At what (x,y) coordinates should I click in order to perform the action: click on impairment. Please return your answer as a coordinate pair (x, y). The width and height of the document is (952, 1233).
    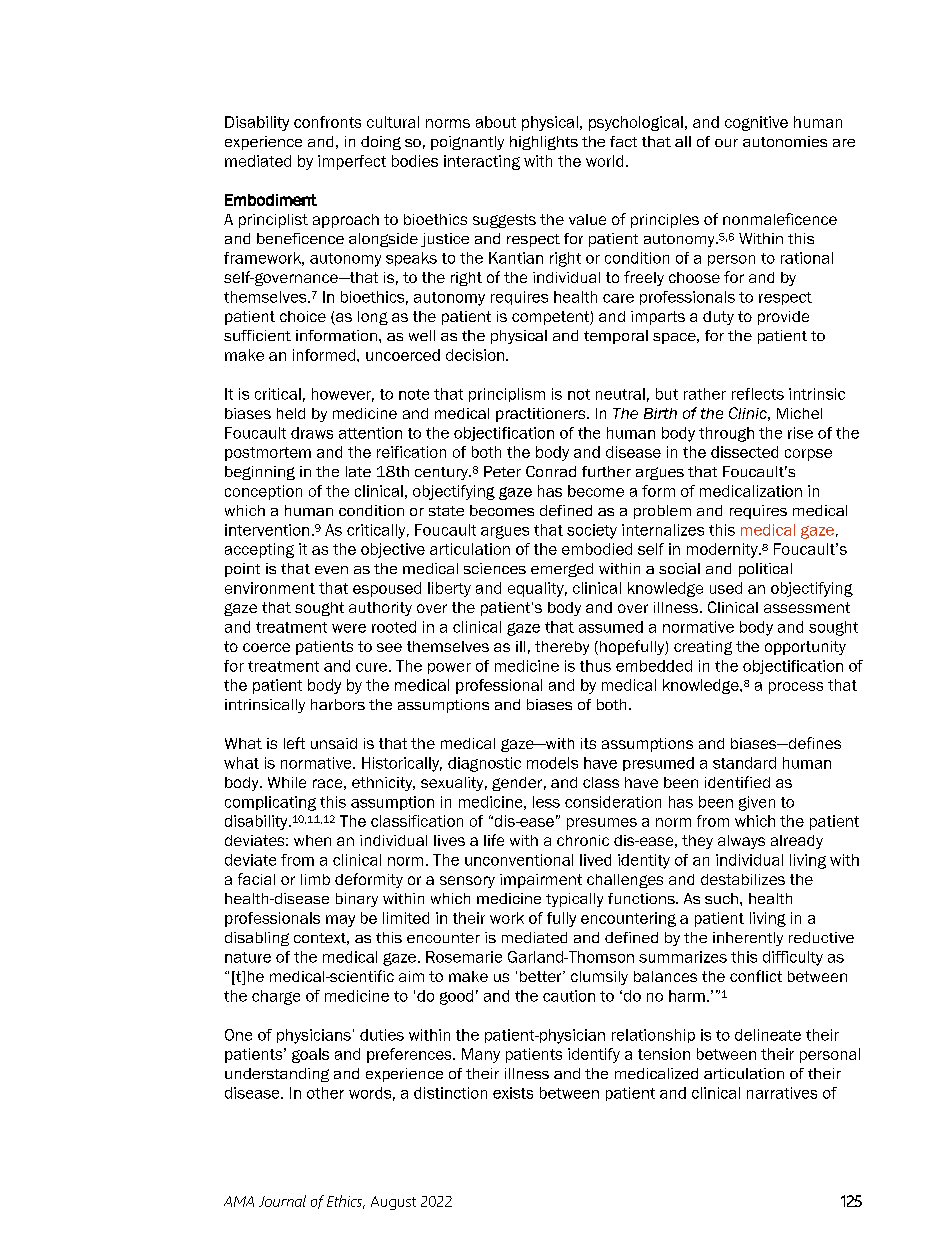
    Looking at the image, I should click on (541, 881).
